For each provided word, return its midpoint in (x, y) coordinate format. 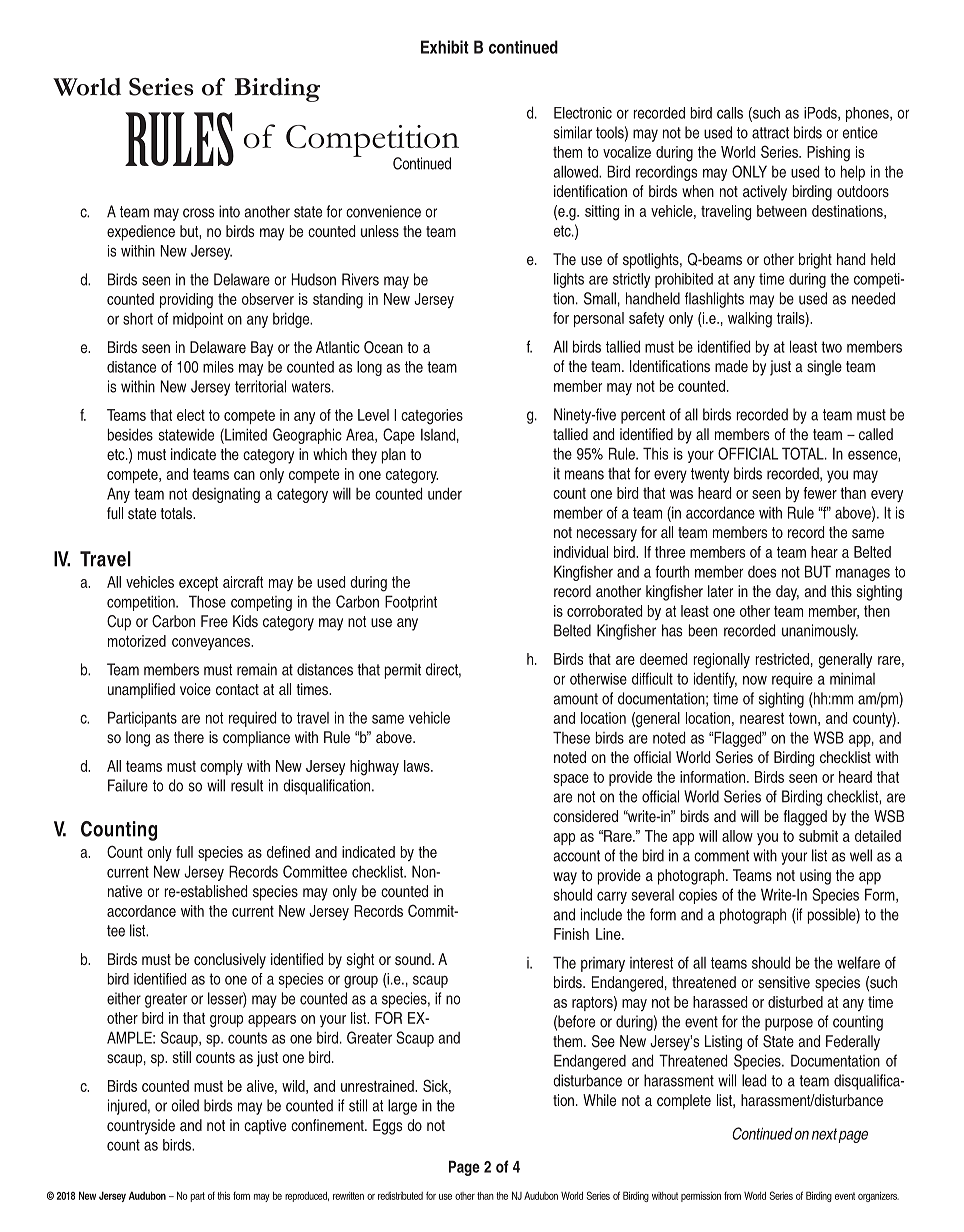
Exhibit (445, 47)
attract (770, 133)
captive (265, 1127)
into (229, 211)
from (732, 1195)
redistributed (400, 1196)
